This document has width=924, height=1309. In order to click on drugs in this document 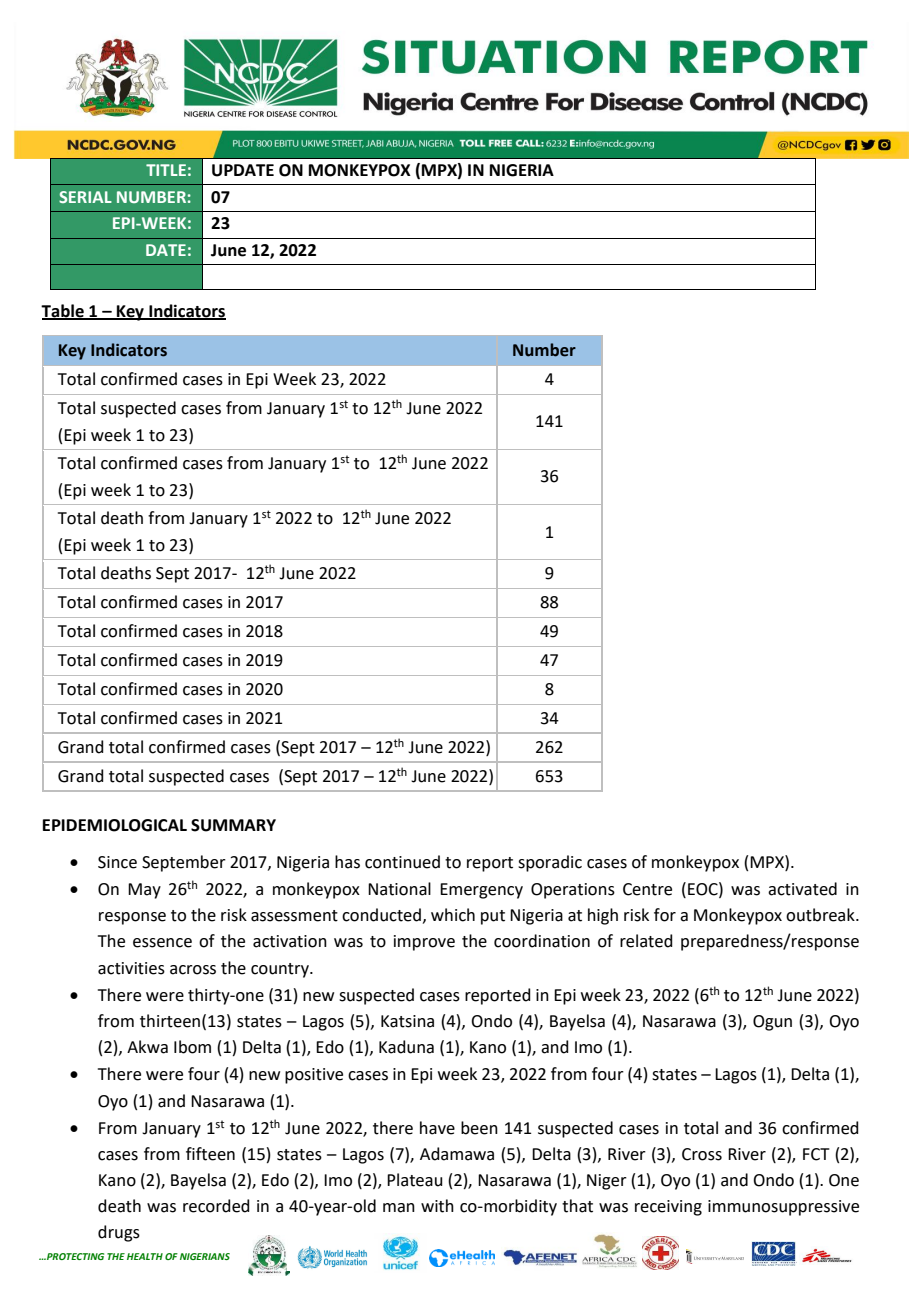, I will do `click(119, 1233)`.
